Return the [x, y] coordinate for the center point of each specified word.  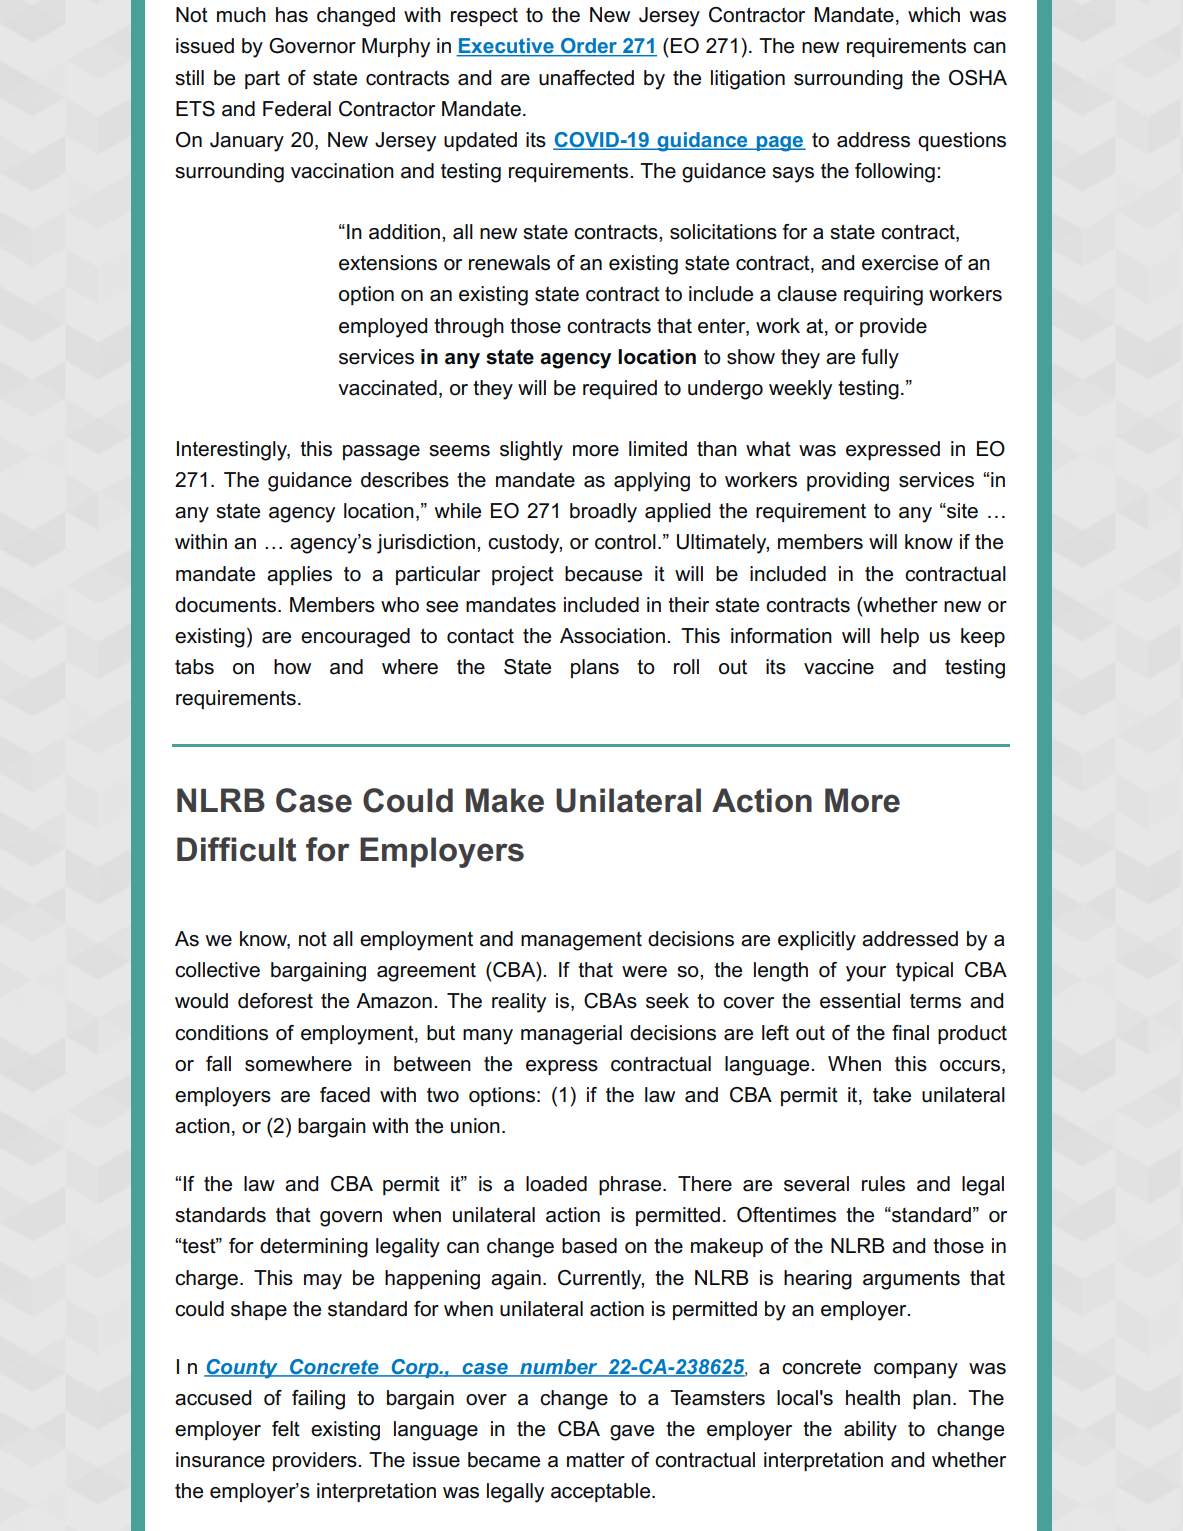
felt [286, 1429]
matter [596, 1460]
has [292, 15]
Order [589, 47]
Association [612, 636]
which [934, 15]
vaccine [839, 667]
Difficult [236, 849]
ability [870, 1431]
